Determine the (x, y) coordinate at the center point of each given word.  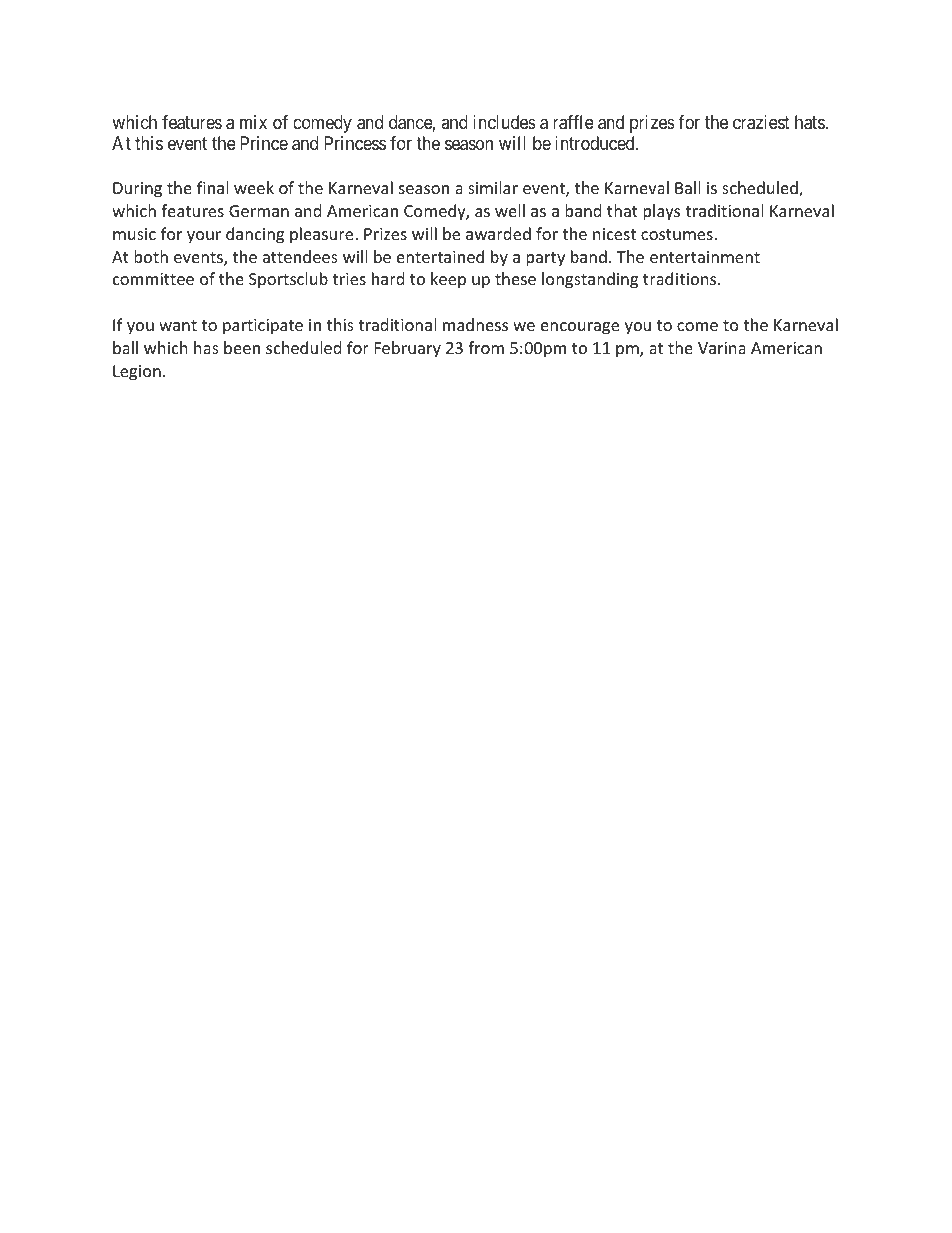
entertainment (705, 257)
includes (504, 122)
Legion (137, 373)
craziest (761, 122)
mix (253, 122)
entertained (440, 256)
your (204, 237)
